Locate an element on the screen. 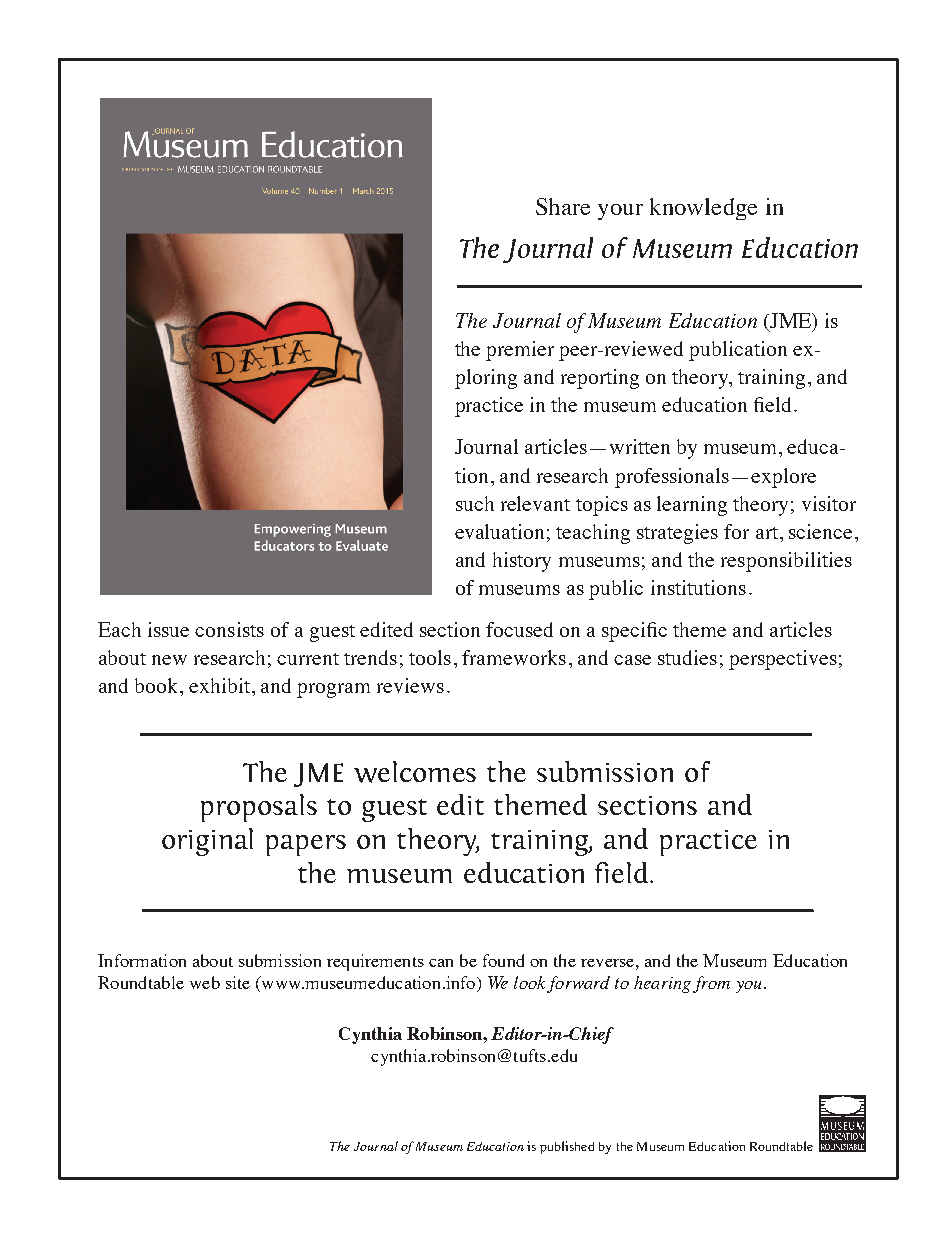 This screenshot has width=952, height=1233. site is located at coordinates (238, 982).
